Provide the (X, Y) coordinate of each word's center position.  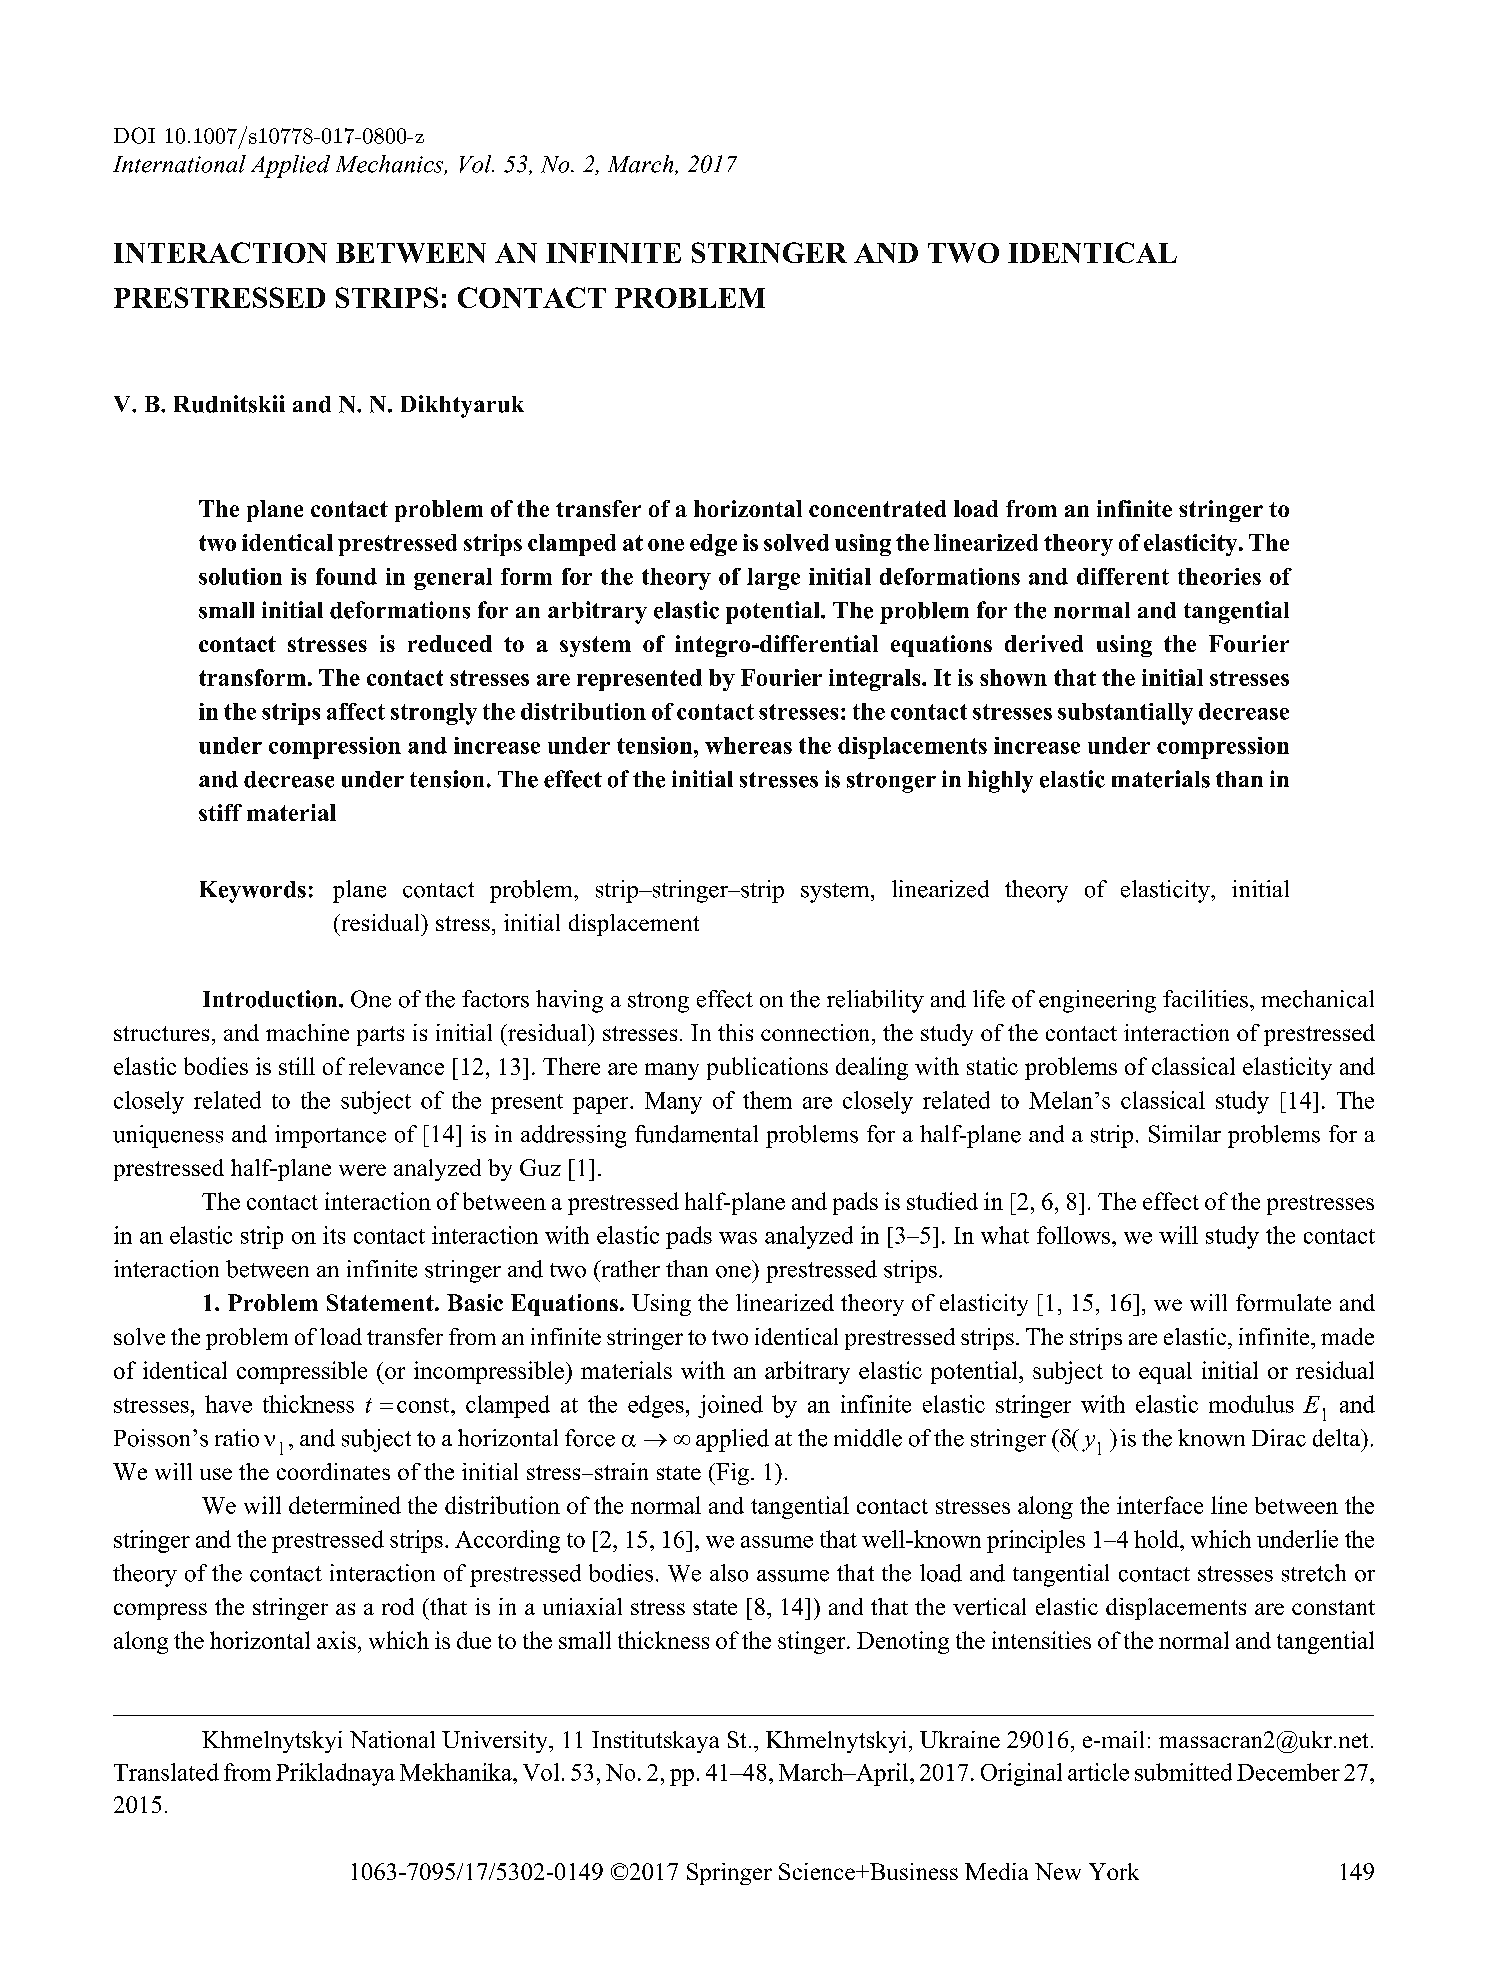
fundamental (696, 1134)
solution (240, 576)
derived (1044, 643)
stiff (220, 812)
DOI (134, 135)
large (773, 579)
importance (330, 1136)
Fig (731, 1474)
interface (1160, 1505)
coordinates (333, 1471)
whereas (748, 745)
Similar (1185, 1134)
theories (1219, 576)
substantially (1125, 714)
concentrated (877, 508)
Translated (166, 1772)
